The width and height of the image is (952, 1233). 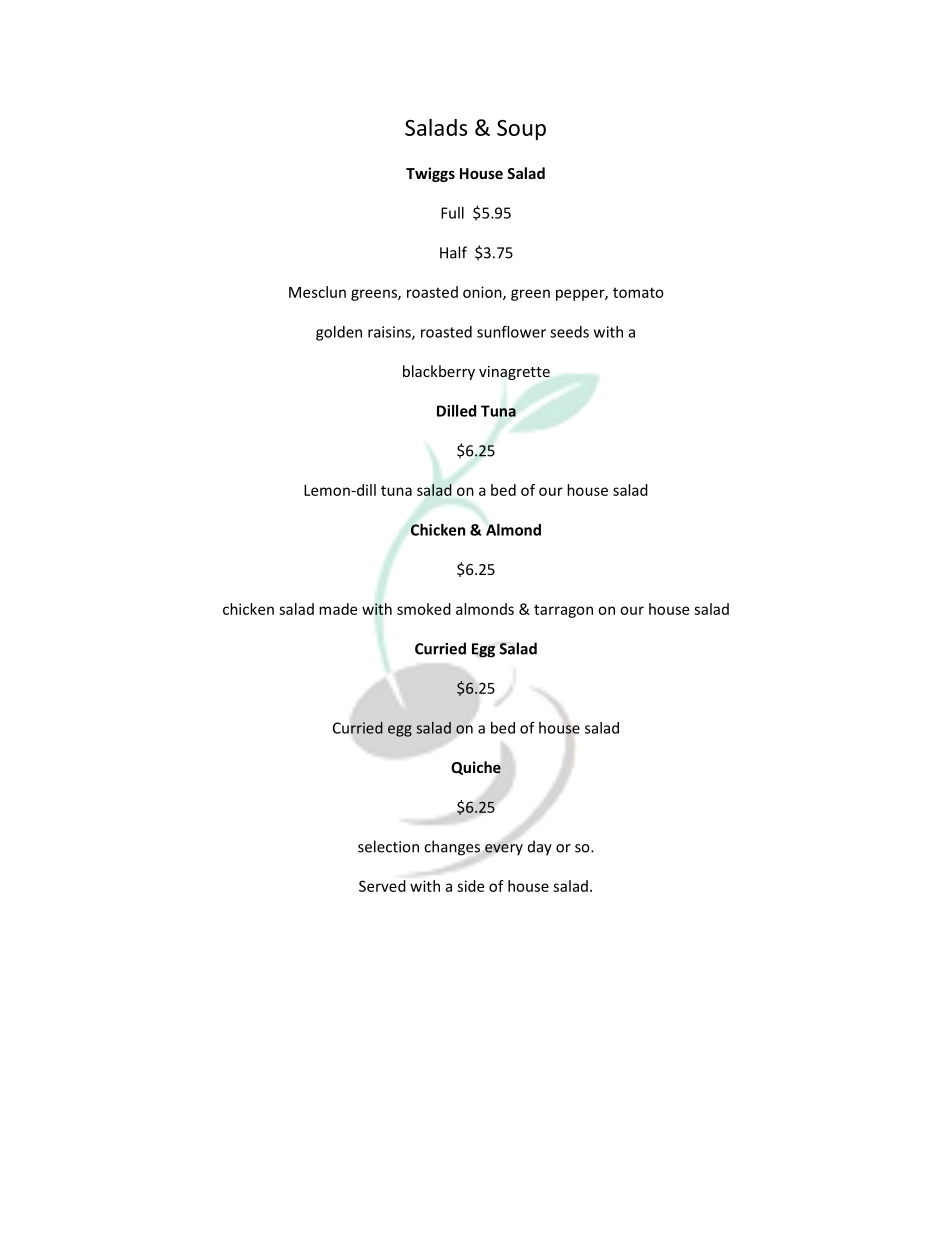 I want to click on seeds, so click(x=569, y=332).
